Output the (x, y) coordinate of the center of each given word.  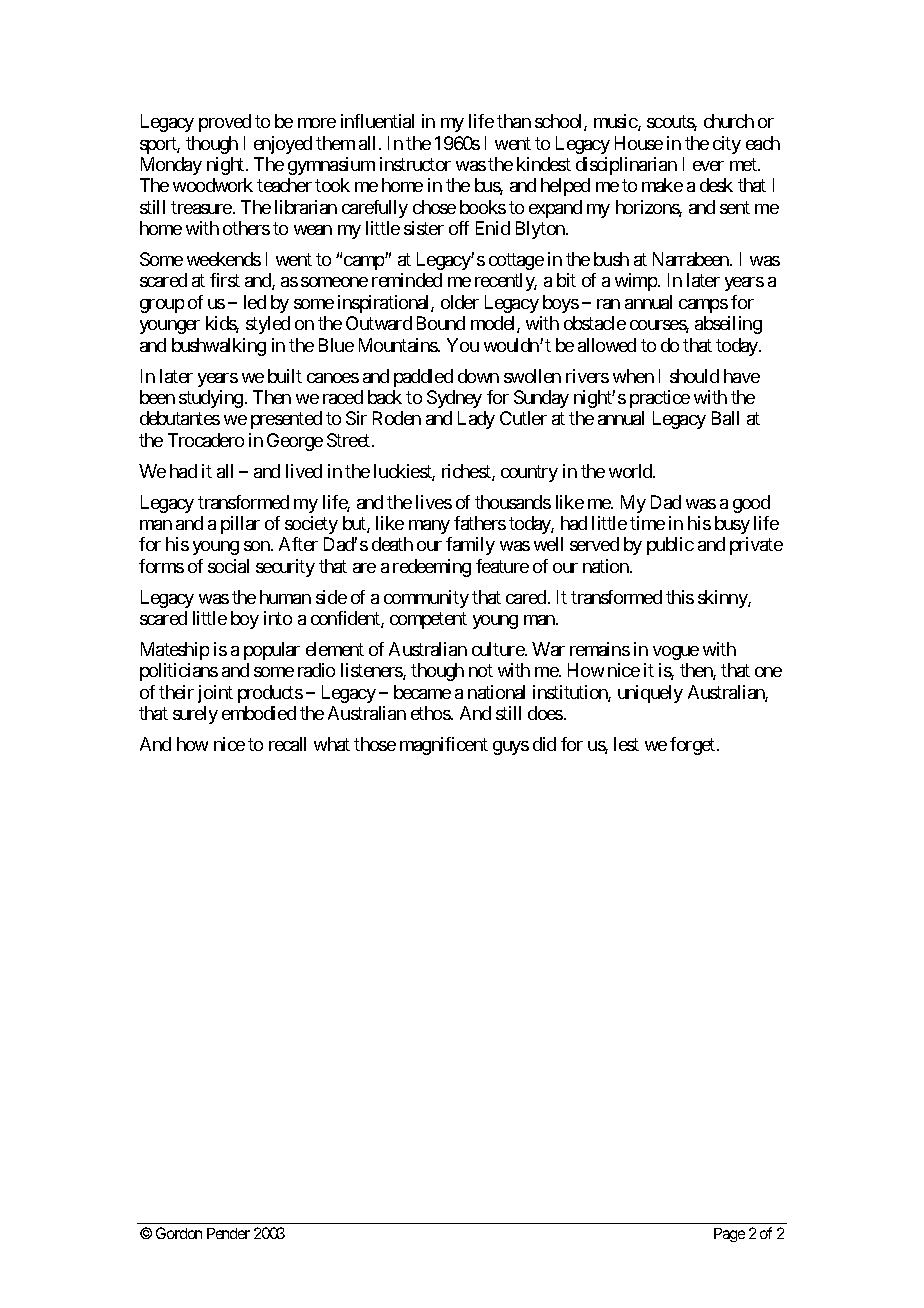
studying (211, 399)
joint (215, 694)
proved (225, 123)
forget (694, 746)
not (481, 670)
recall (287, 744)
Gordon (179, 1233)
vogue (676, 653)
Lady (476, 420)
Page (729, 1235)
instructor (415, 164)
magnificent (444, 746)
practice (660, 399)
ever (708, 166)
